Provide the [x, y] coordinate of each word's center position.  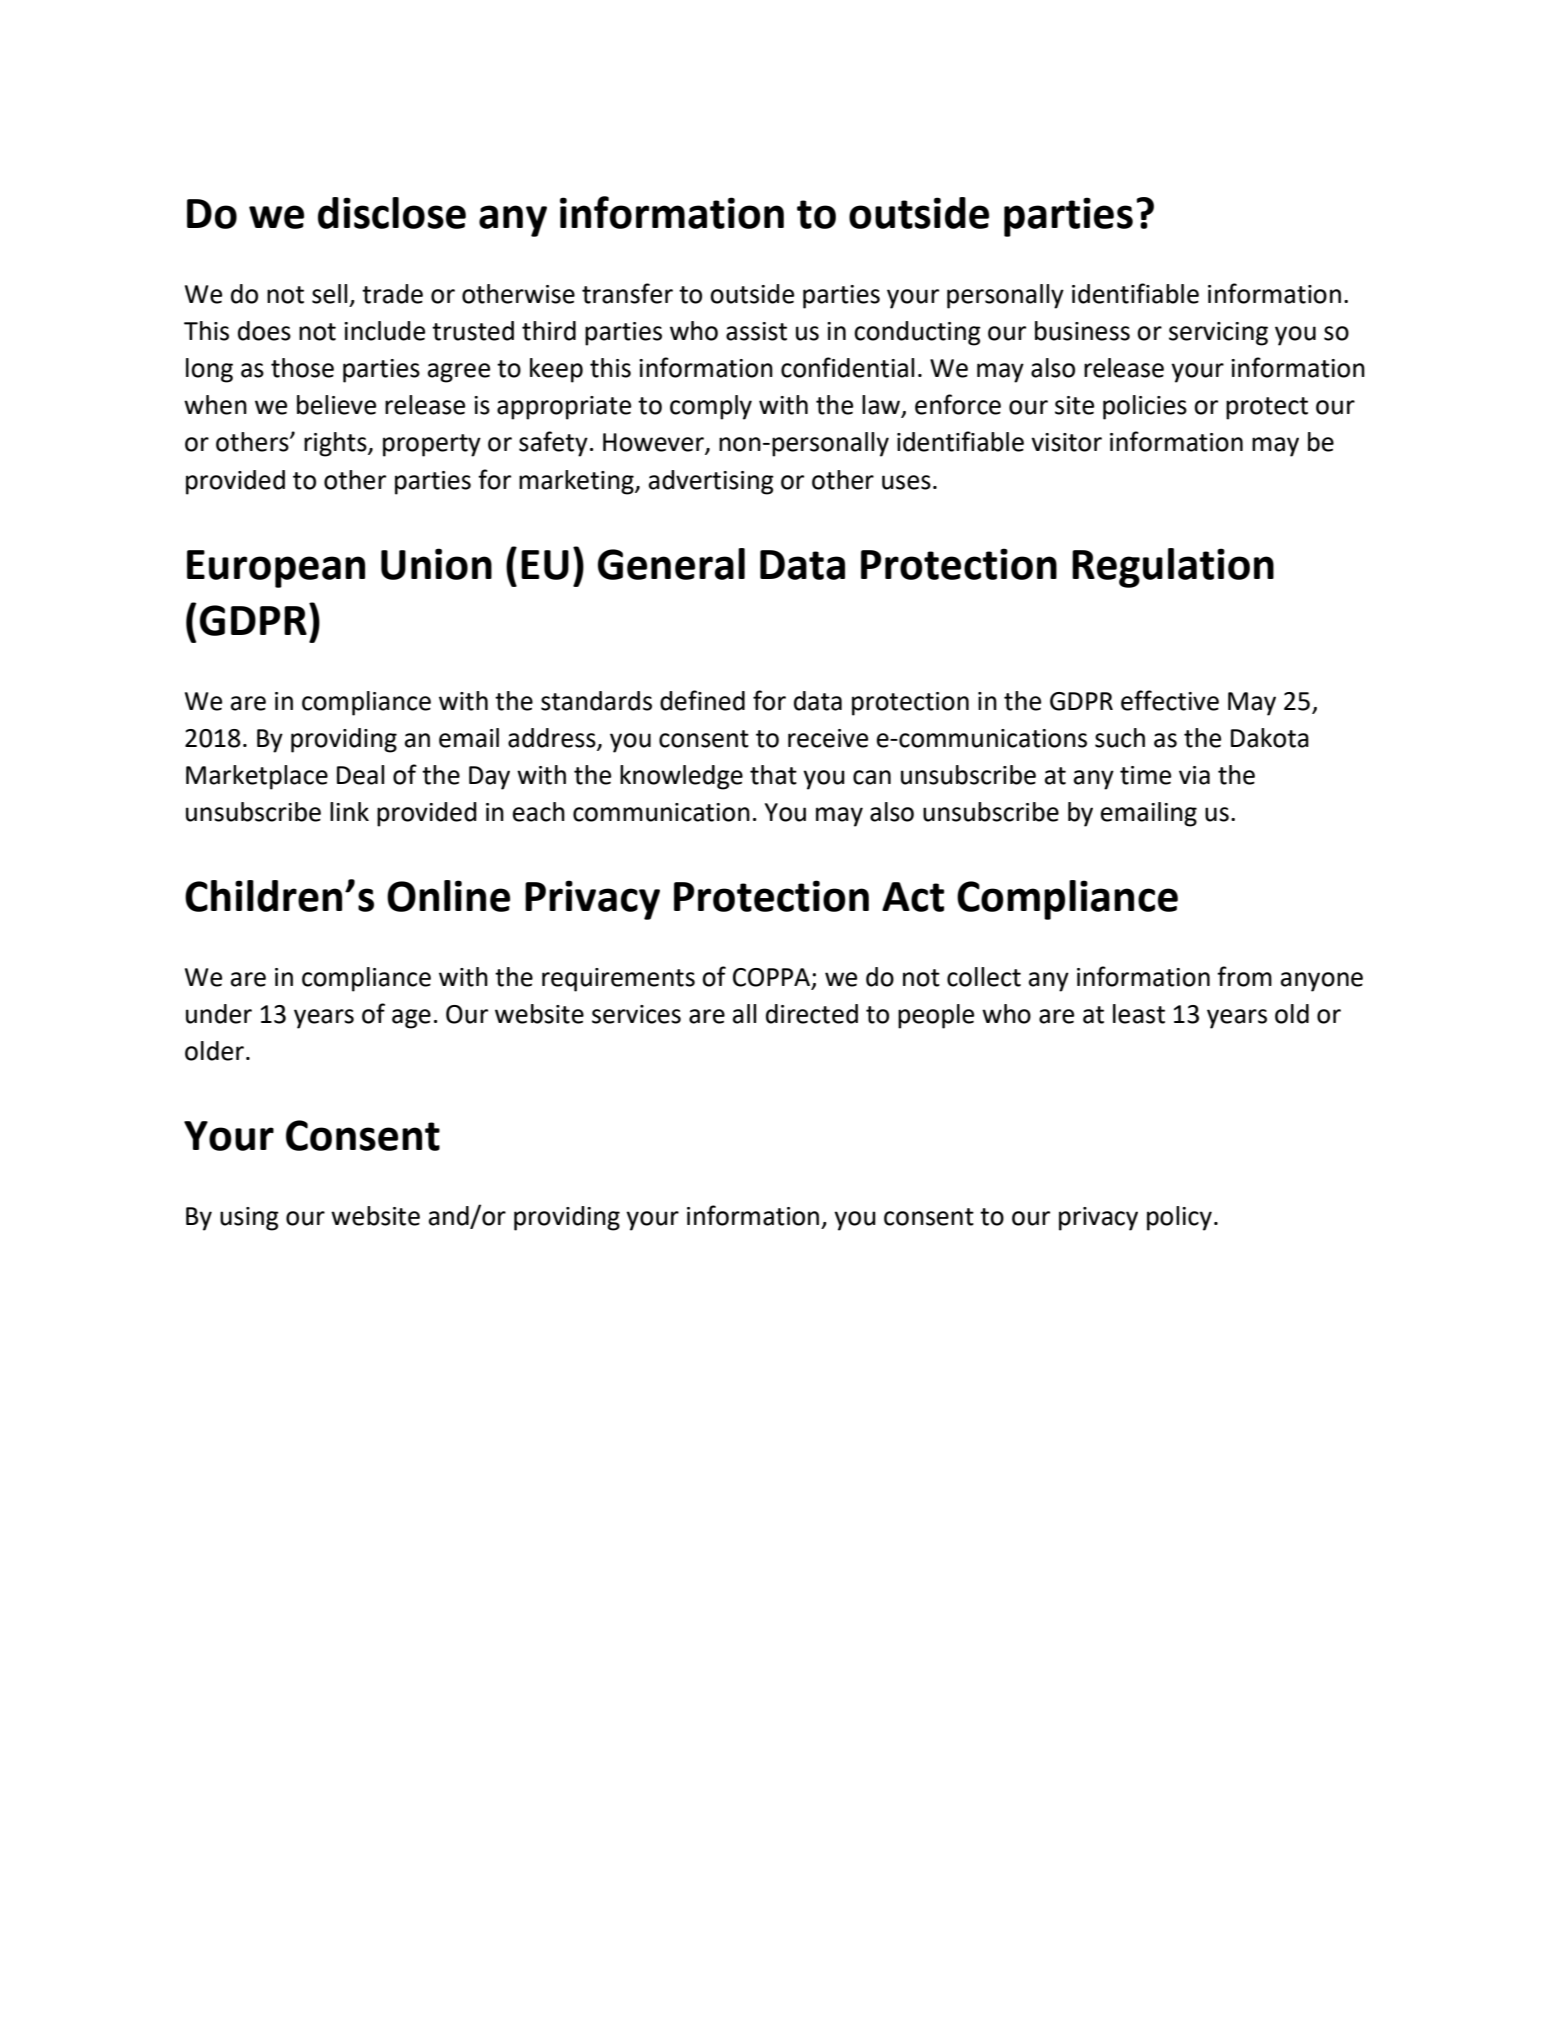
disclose [392, 213]
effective [1170, 700]
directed [812, 1014]
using [249, 1219]
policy [1179, 1218]
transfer [627, 293]
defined [702, 700]
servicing [1218, 334]
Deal [360, 775]
